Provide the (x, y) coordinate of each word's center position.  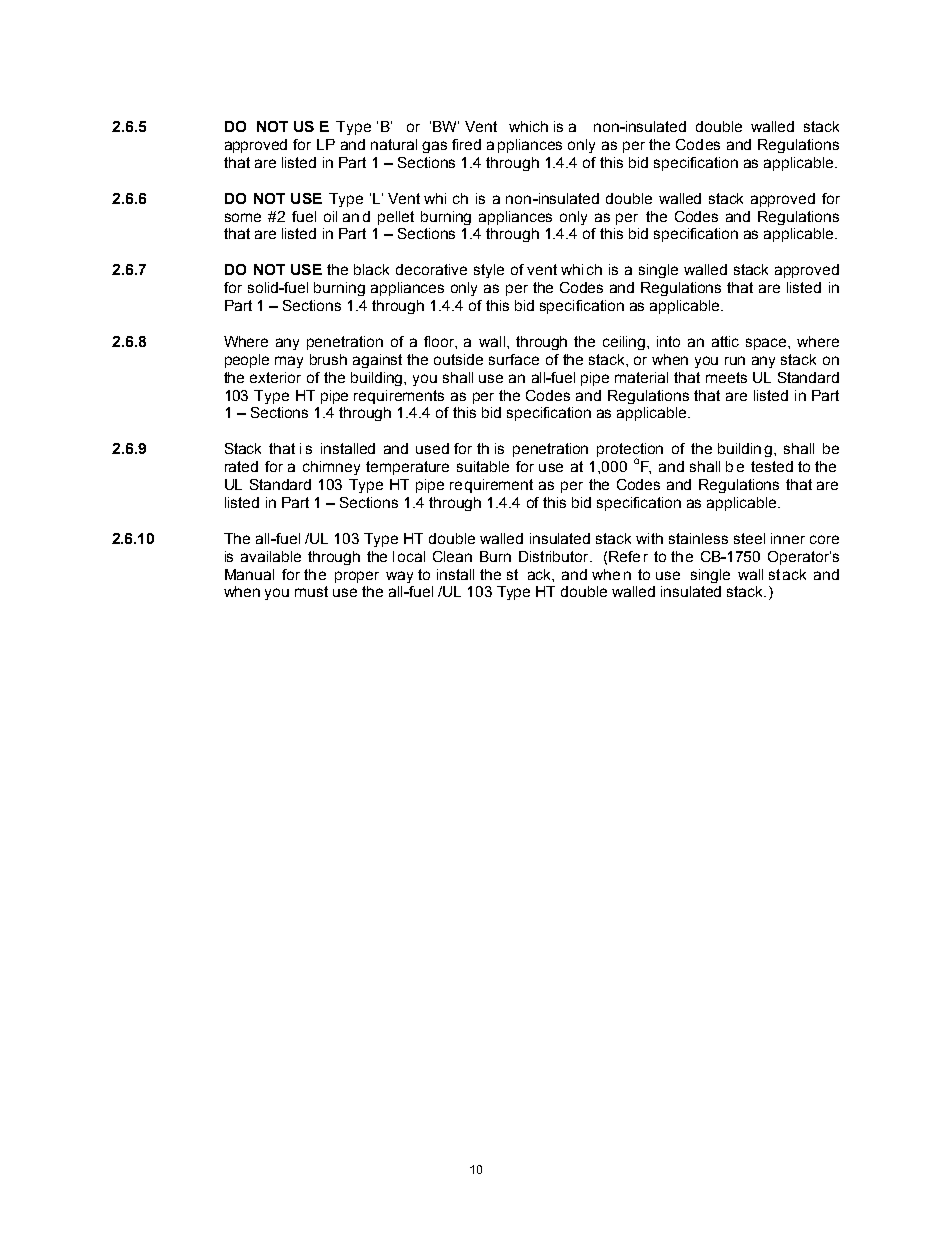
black (371, 269)
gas (434, 147)
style (489, 271)
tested (772, 466)
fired (466, 144)
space (767, 344)
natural (394, 144)
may (289, 362)
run (735, 360)
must (311, 591)
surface (514, 359)
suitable (483, 466)
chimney (331, 468)
